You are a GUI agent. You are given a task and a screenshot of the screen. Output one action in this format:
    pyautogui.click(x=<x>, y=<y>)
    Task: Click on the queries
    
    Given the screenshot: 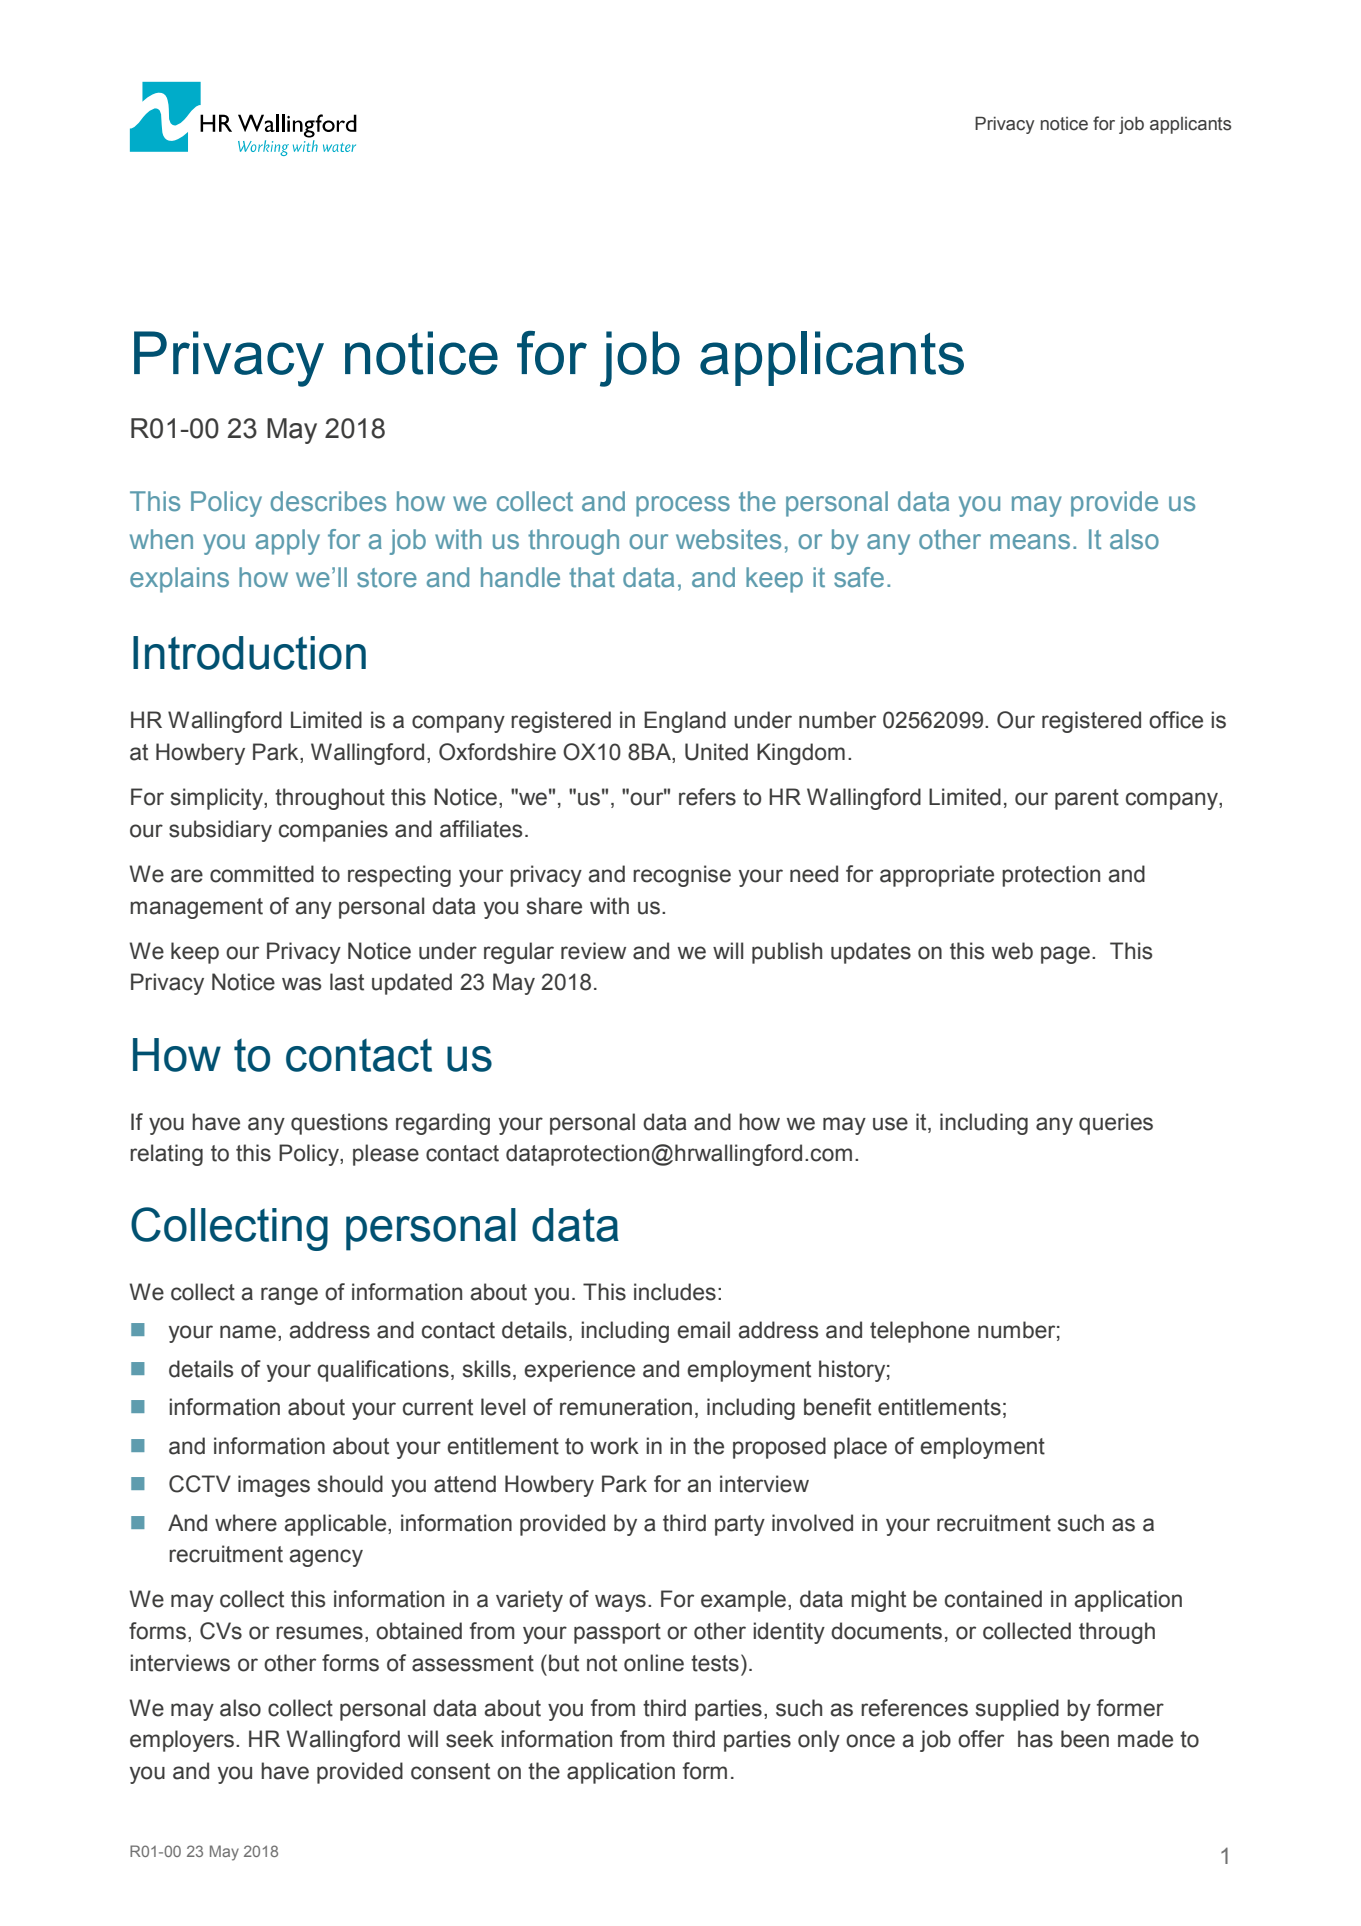 What is the action you would take?
    pyautogui.click(x=1116, y=1124)
